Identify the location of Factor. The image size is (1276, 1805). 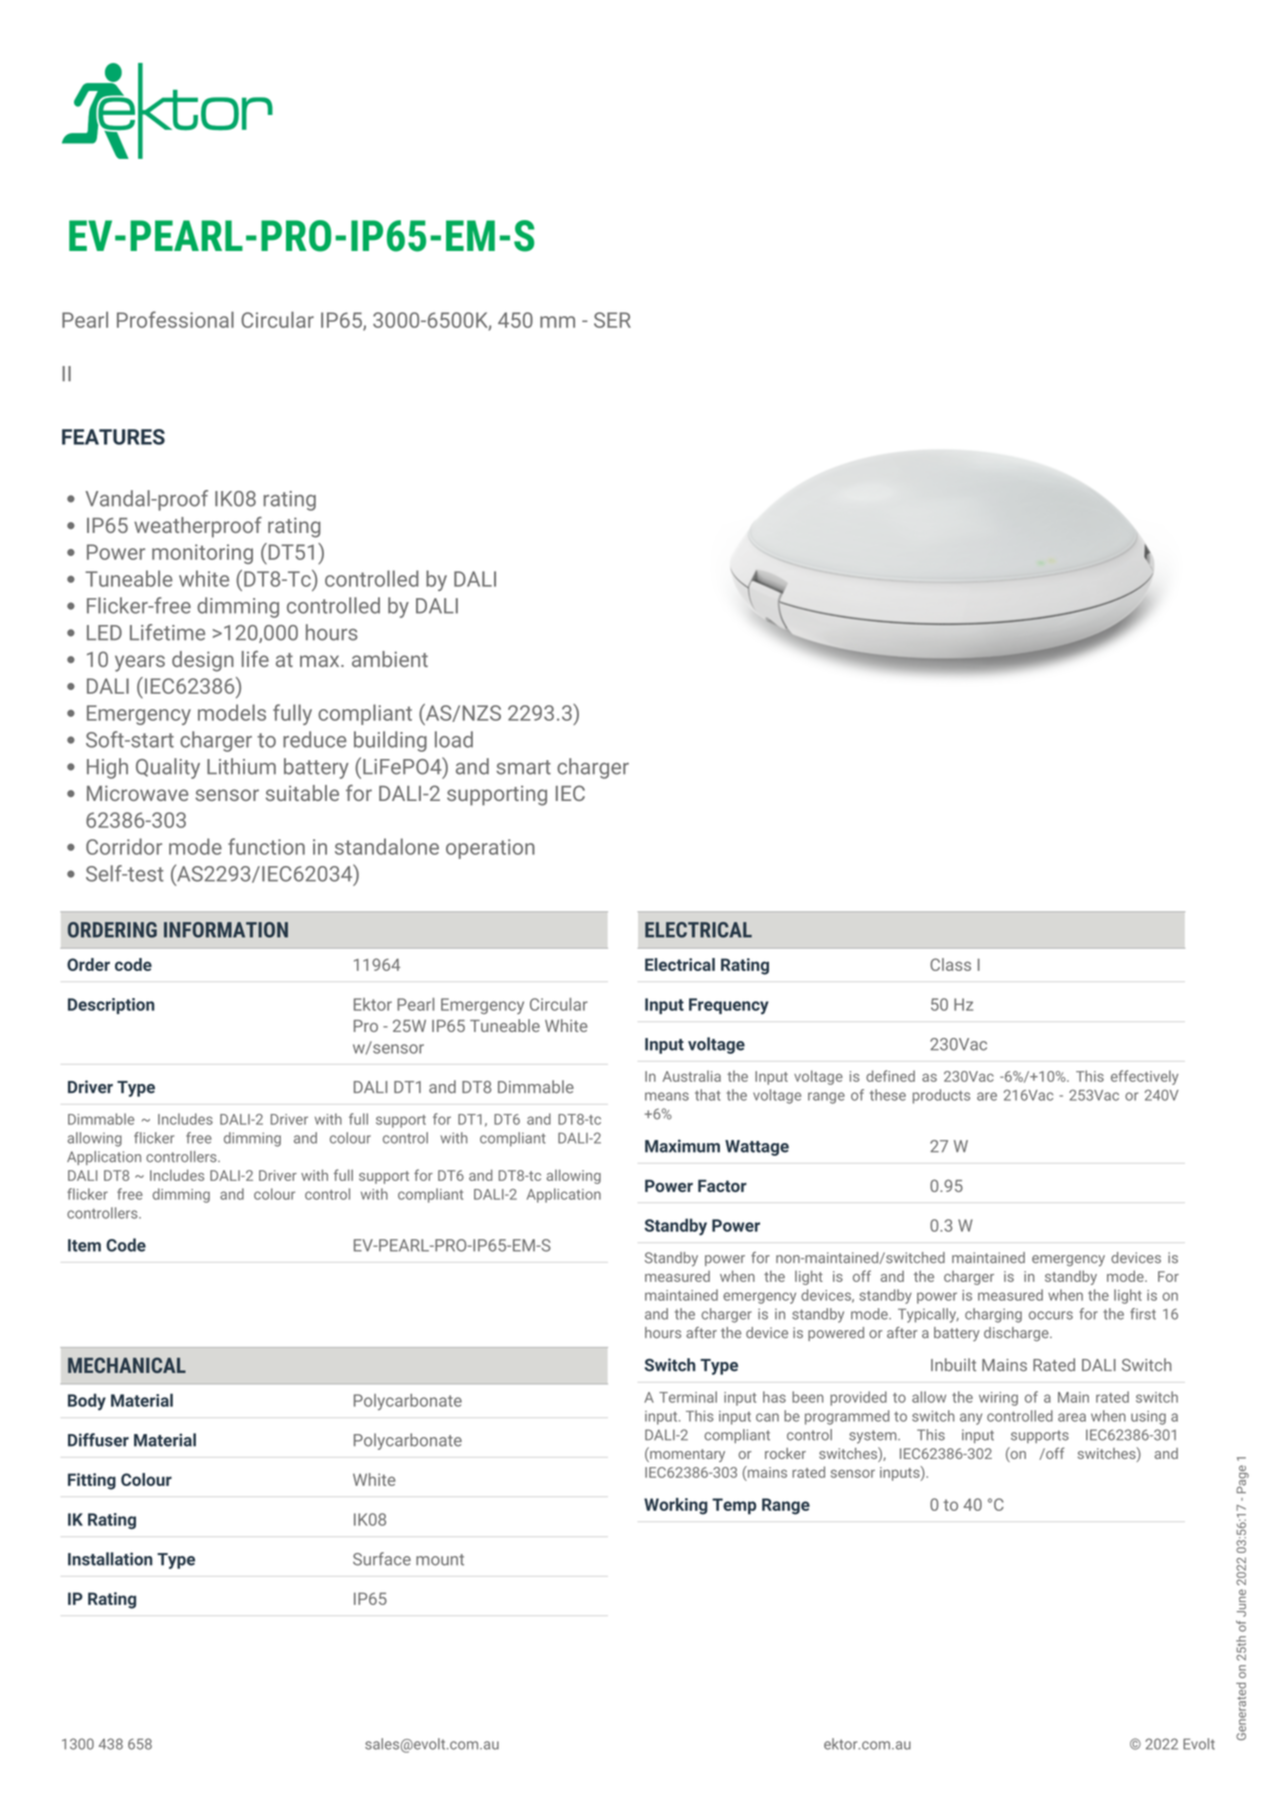
(722, 1185).
